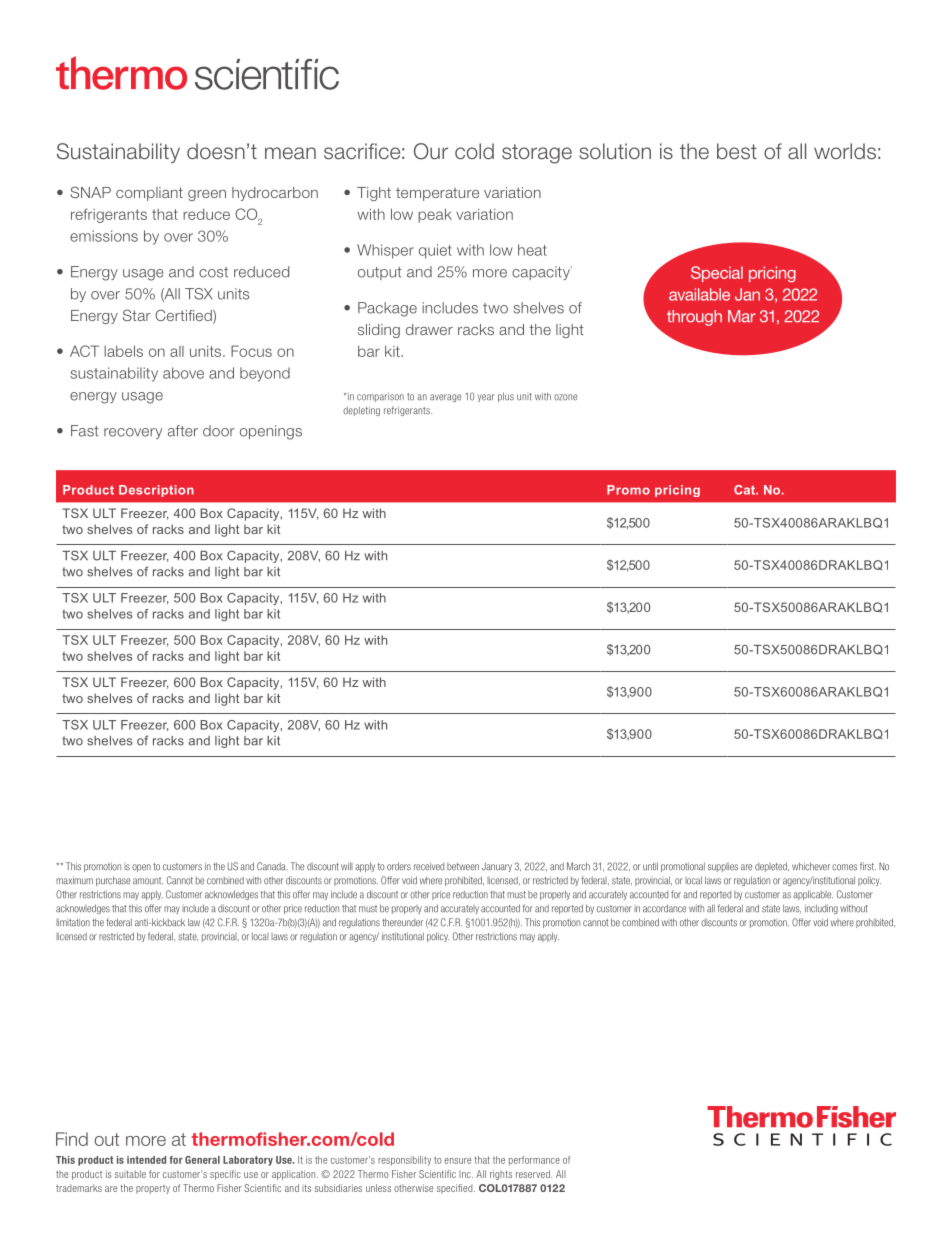 This screenshot has width=952, height=1233. Describe the element at coordinates (146, 1160) in the screenshot. I see `intended` at that location.
